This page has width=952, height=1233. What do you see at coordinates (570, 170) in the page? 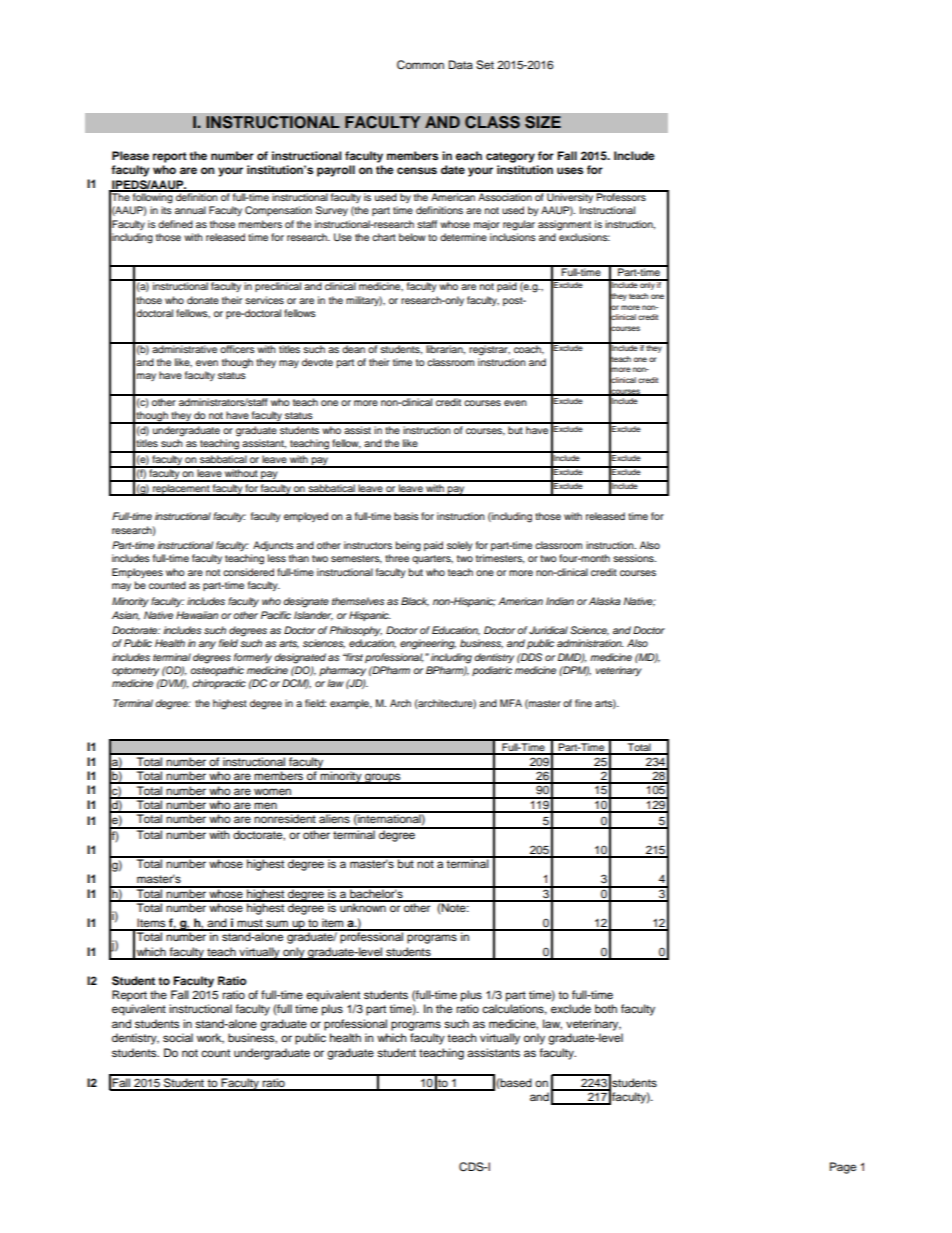
I see `uses` at bounding box center [570, 170].
